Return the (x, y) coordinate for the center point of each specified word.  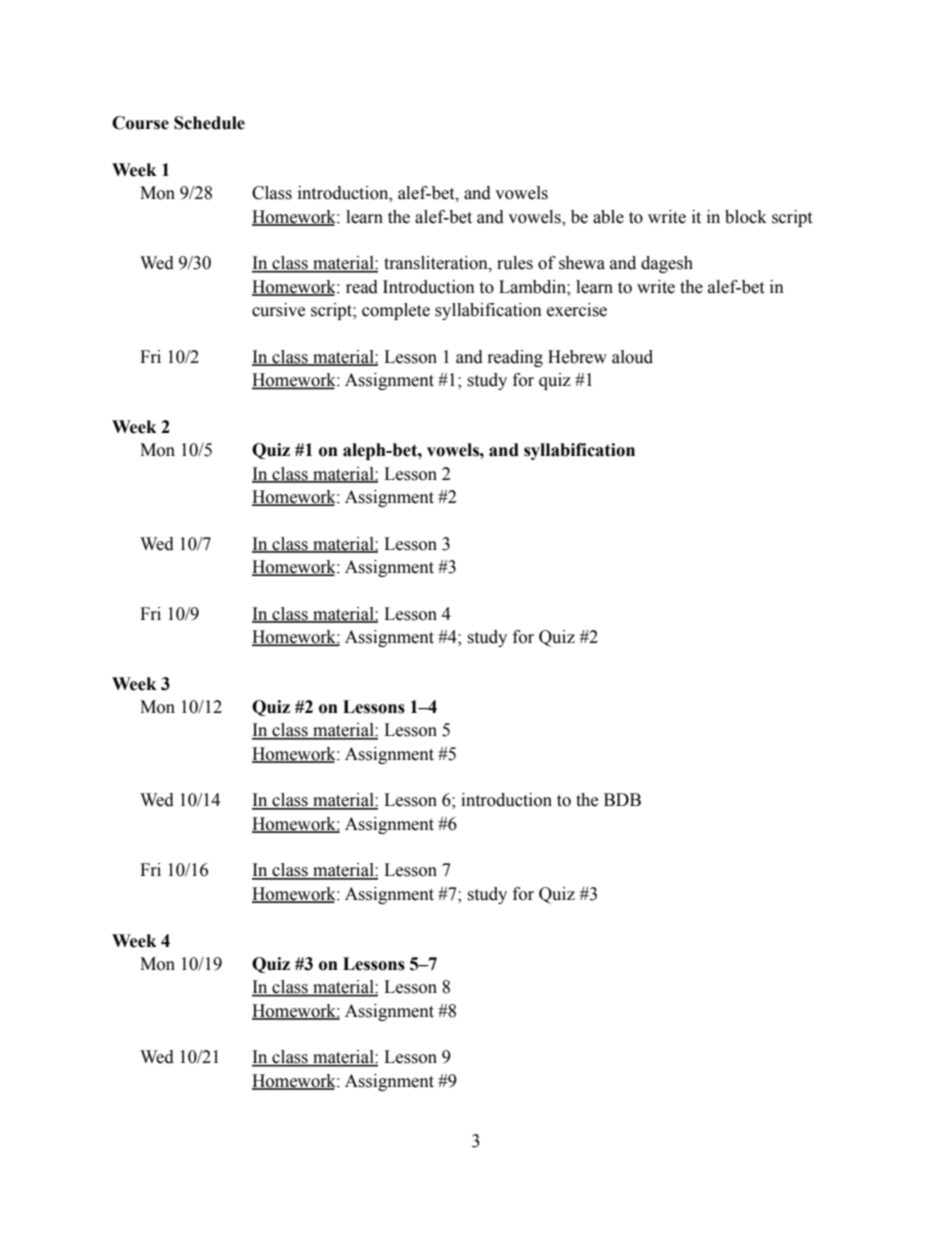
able (608, 217)
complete (396, 311)
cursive (278, 310)
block (746, 217)
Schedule (209, 123)
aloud (632, 357)
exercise (577, 310)
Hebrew (577, 357)
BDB (622, 799)
